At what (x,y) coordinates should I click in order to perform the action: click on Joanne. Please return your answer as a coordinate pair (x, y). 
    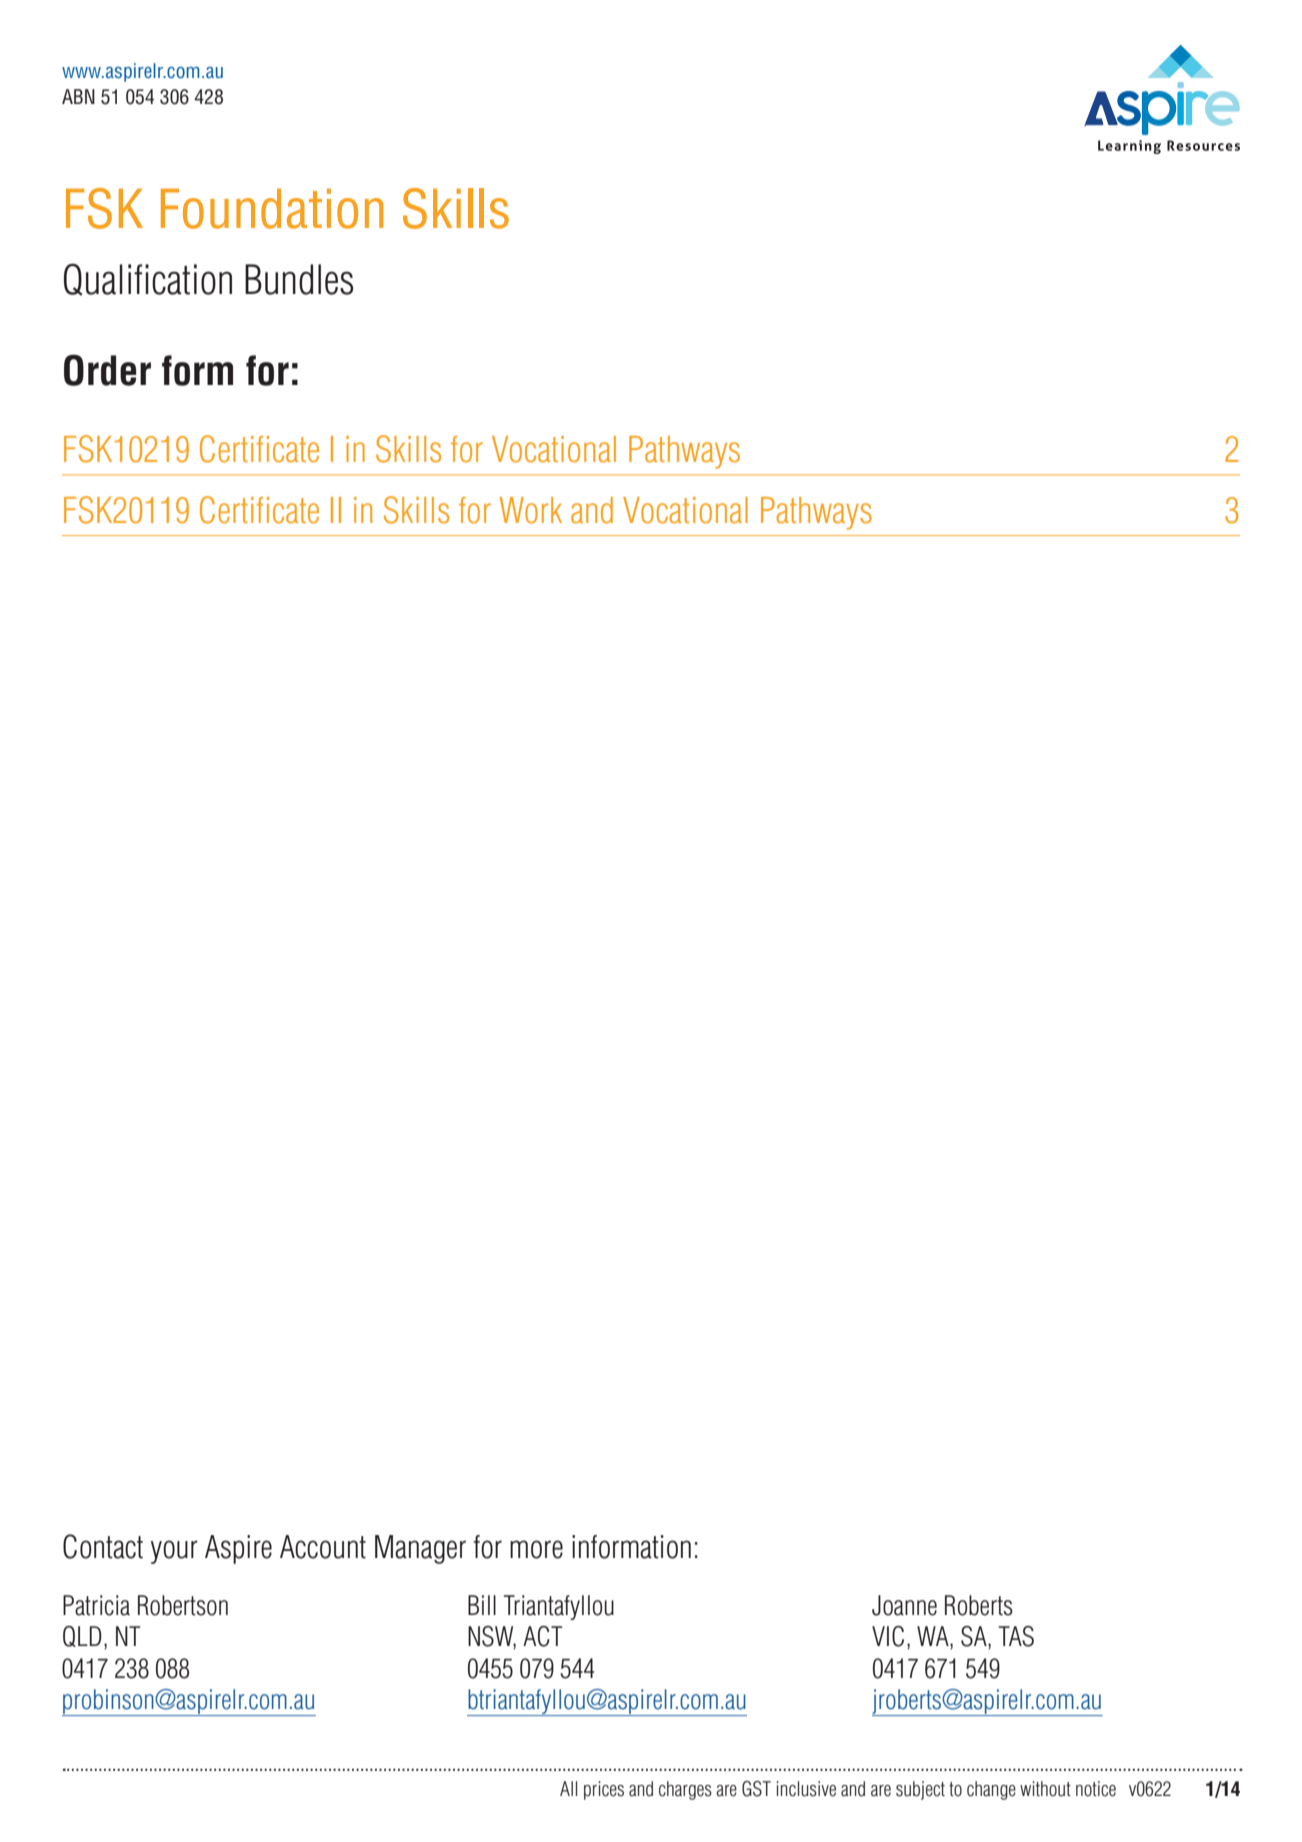
    Looking at the image, I should click on (904, 1605).
